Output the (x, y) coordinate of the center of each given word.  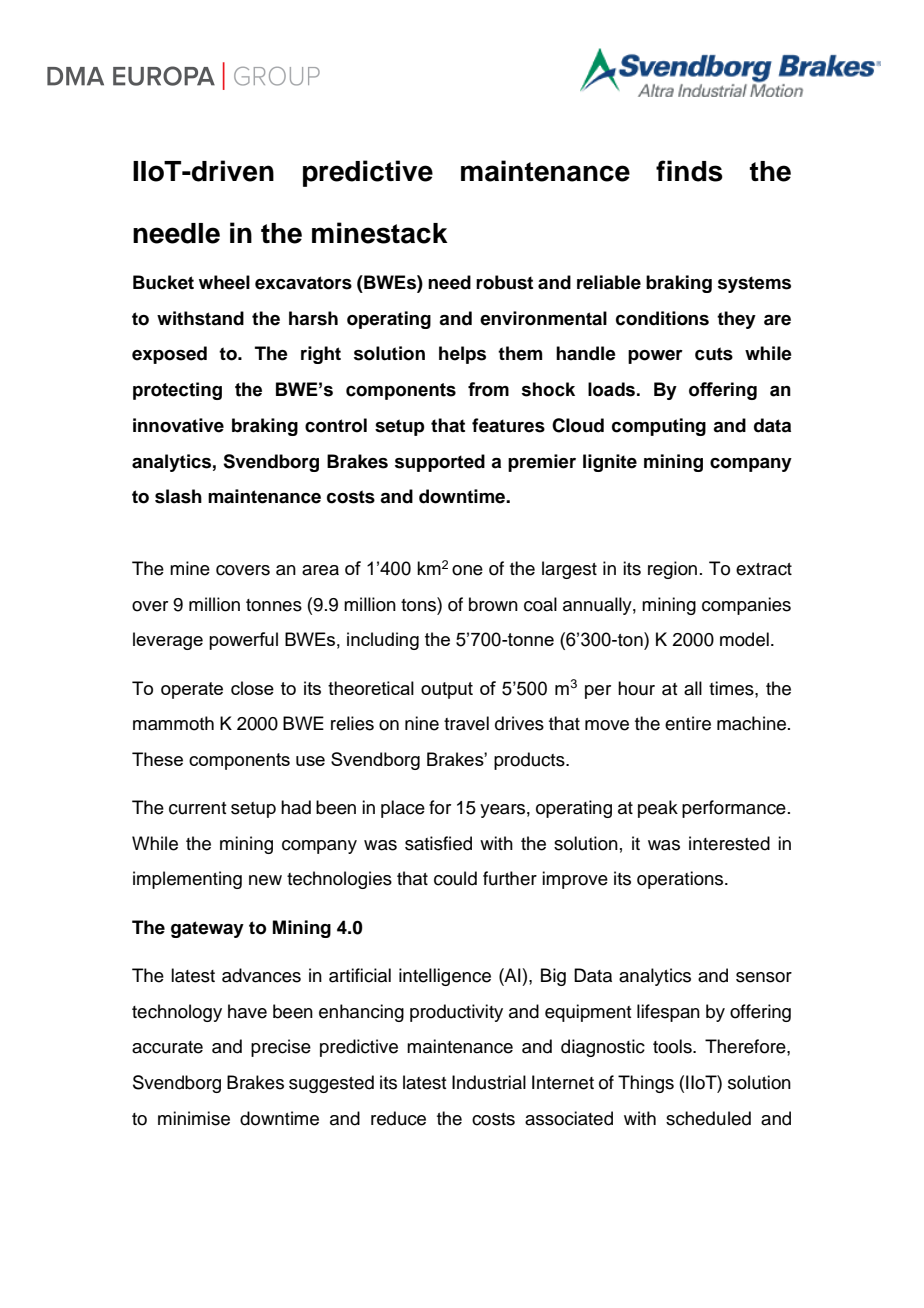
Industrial (489, 1082)
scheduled (708, 1118)
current (197, 808)
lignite (610, 463)
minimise (194, 1118)
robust (504, 282)
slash (178, 496)
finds (689, 171)
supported (440, 463)
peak (658, 809)
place (403, 809)
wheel (224, 282)
